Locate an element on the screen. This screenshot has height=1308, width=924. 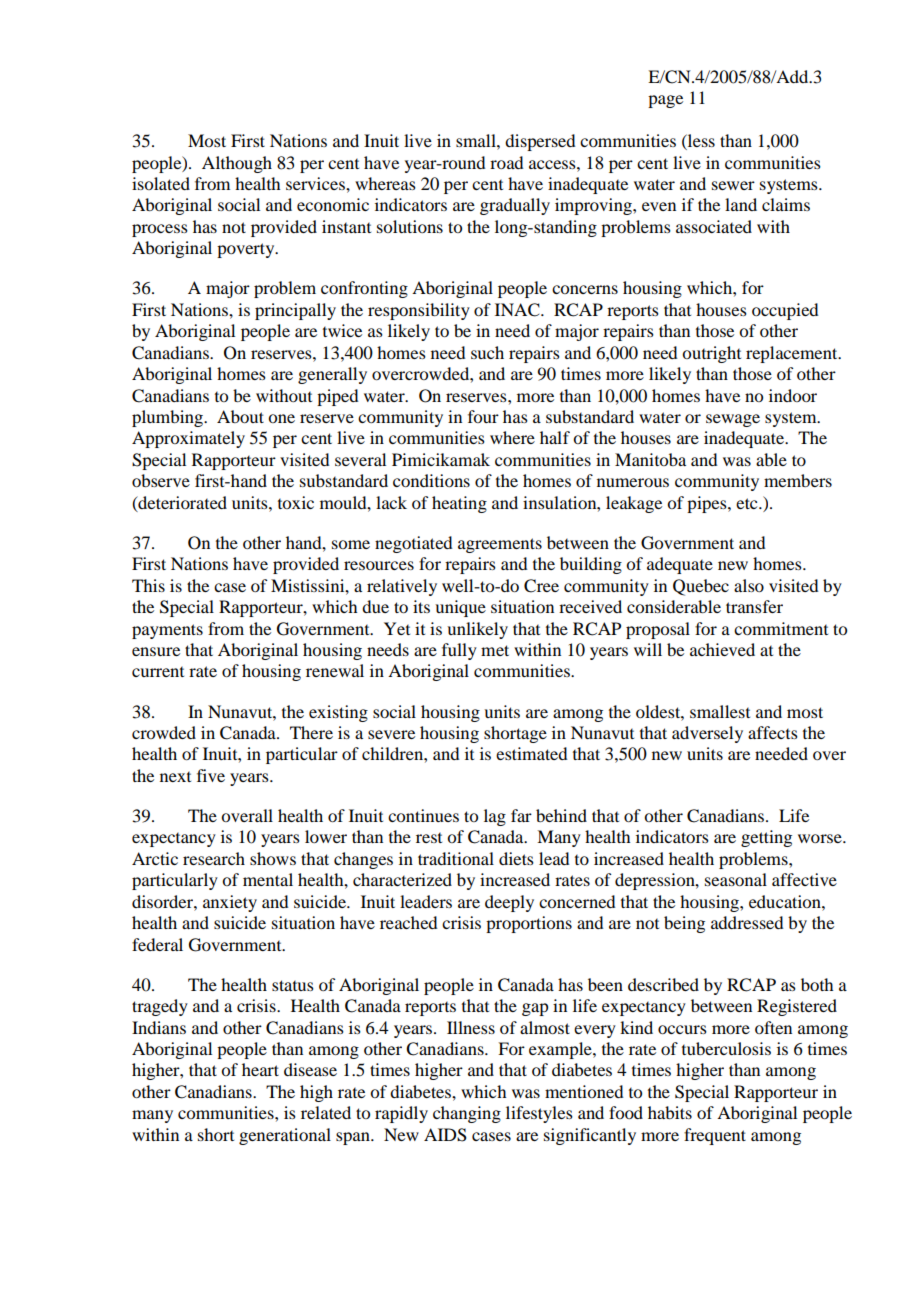
heart is located at coordinates (260, 1069).
